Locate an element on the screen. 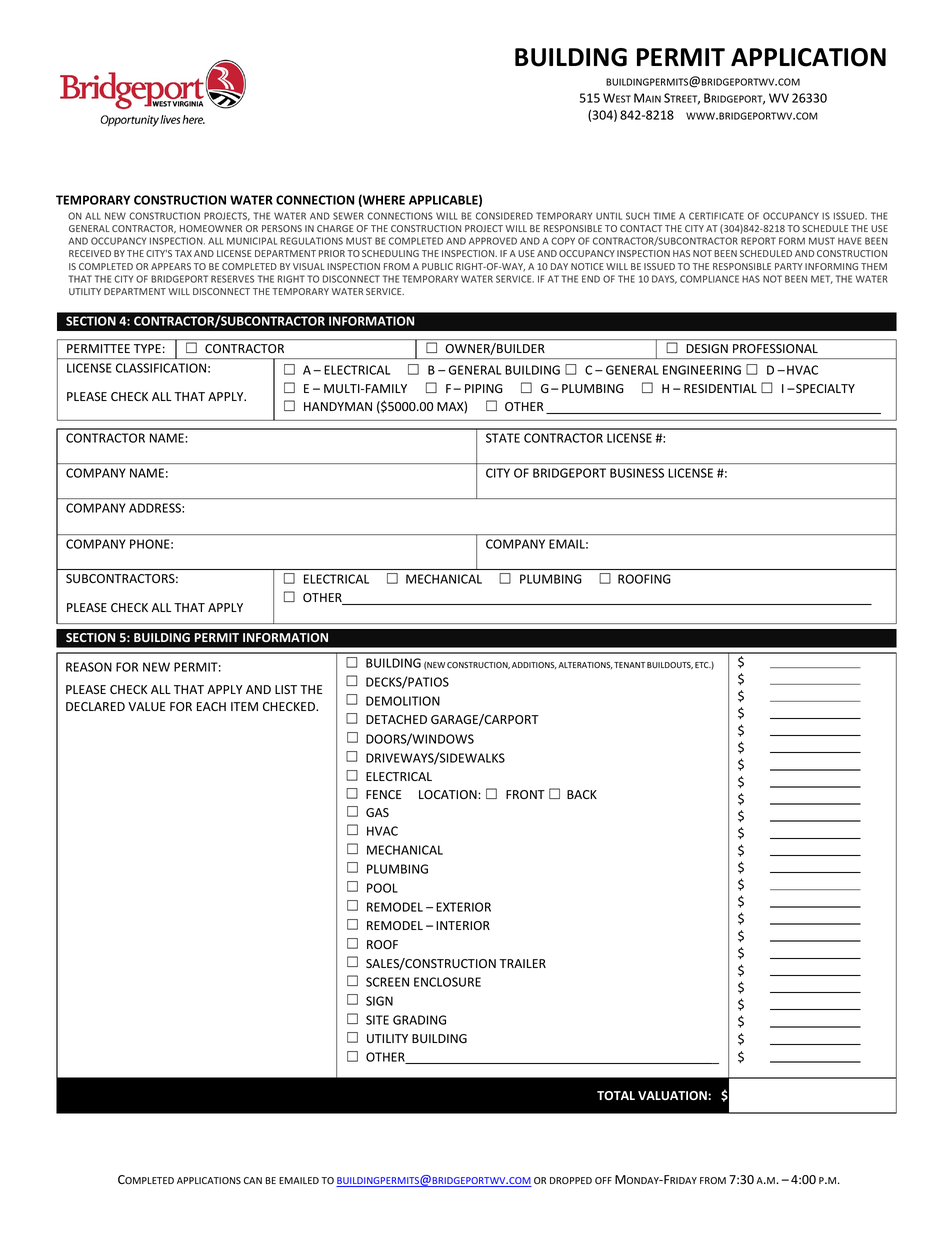 The image size is (952, 1233). VALUATION is located at coordinates (673, 1095).
